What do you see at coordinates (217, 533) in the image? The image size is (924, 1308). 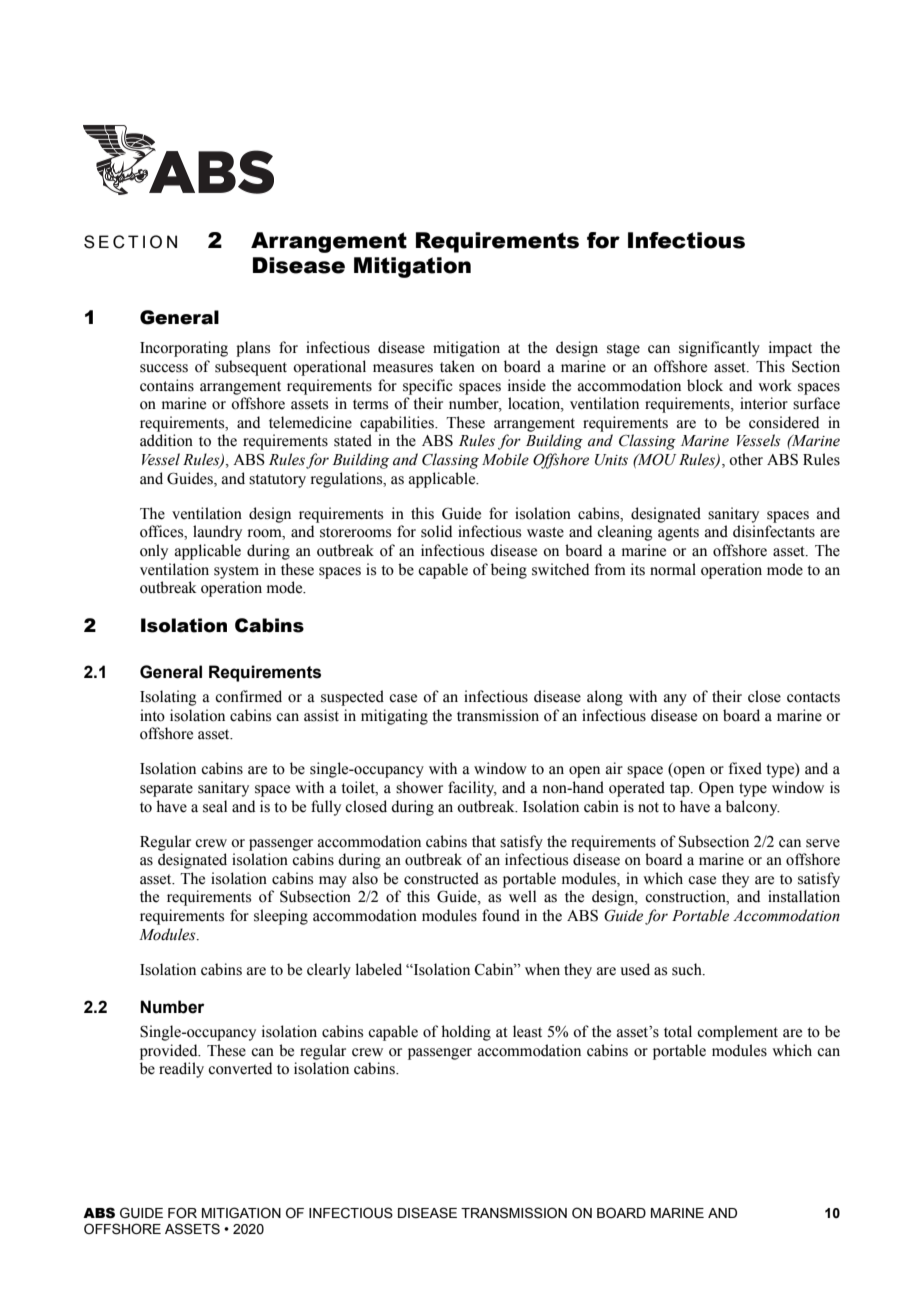 I see `laundry` at bounding box center [217, 533].
